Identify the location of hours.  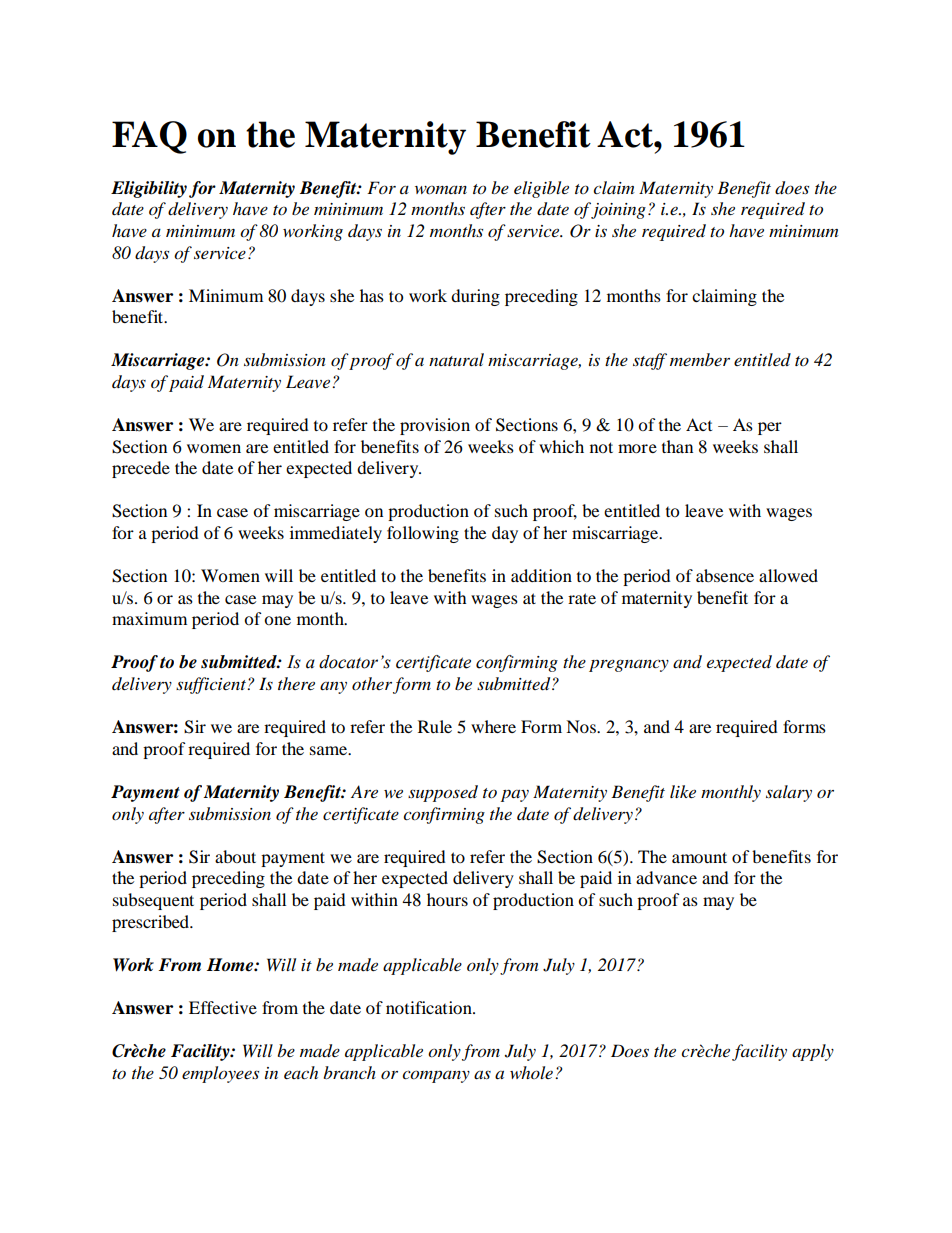
(447, 899).
